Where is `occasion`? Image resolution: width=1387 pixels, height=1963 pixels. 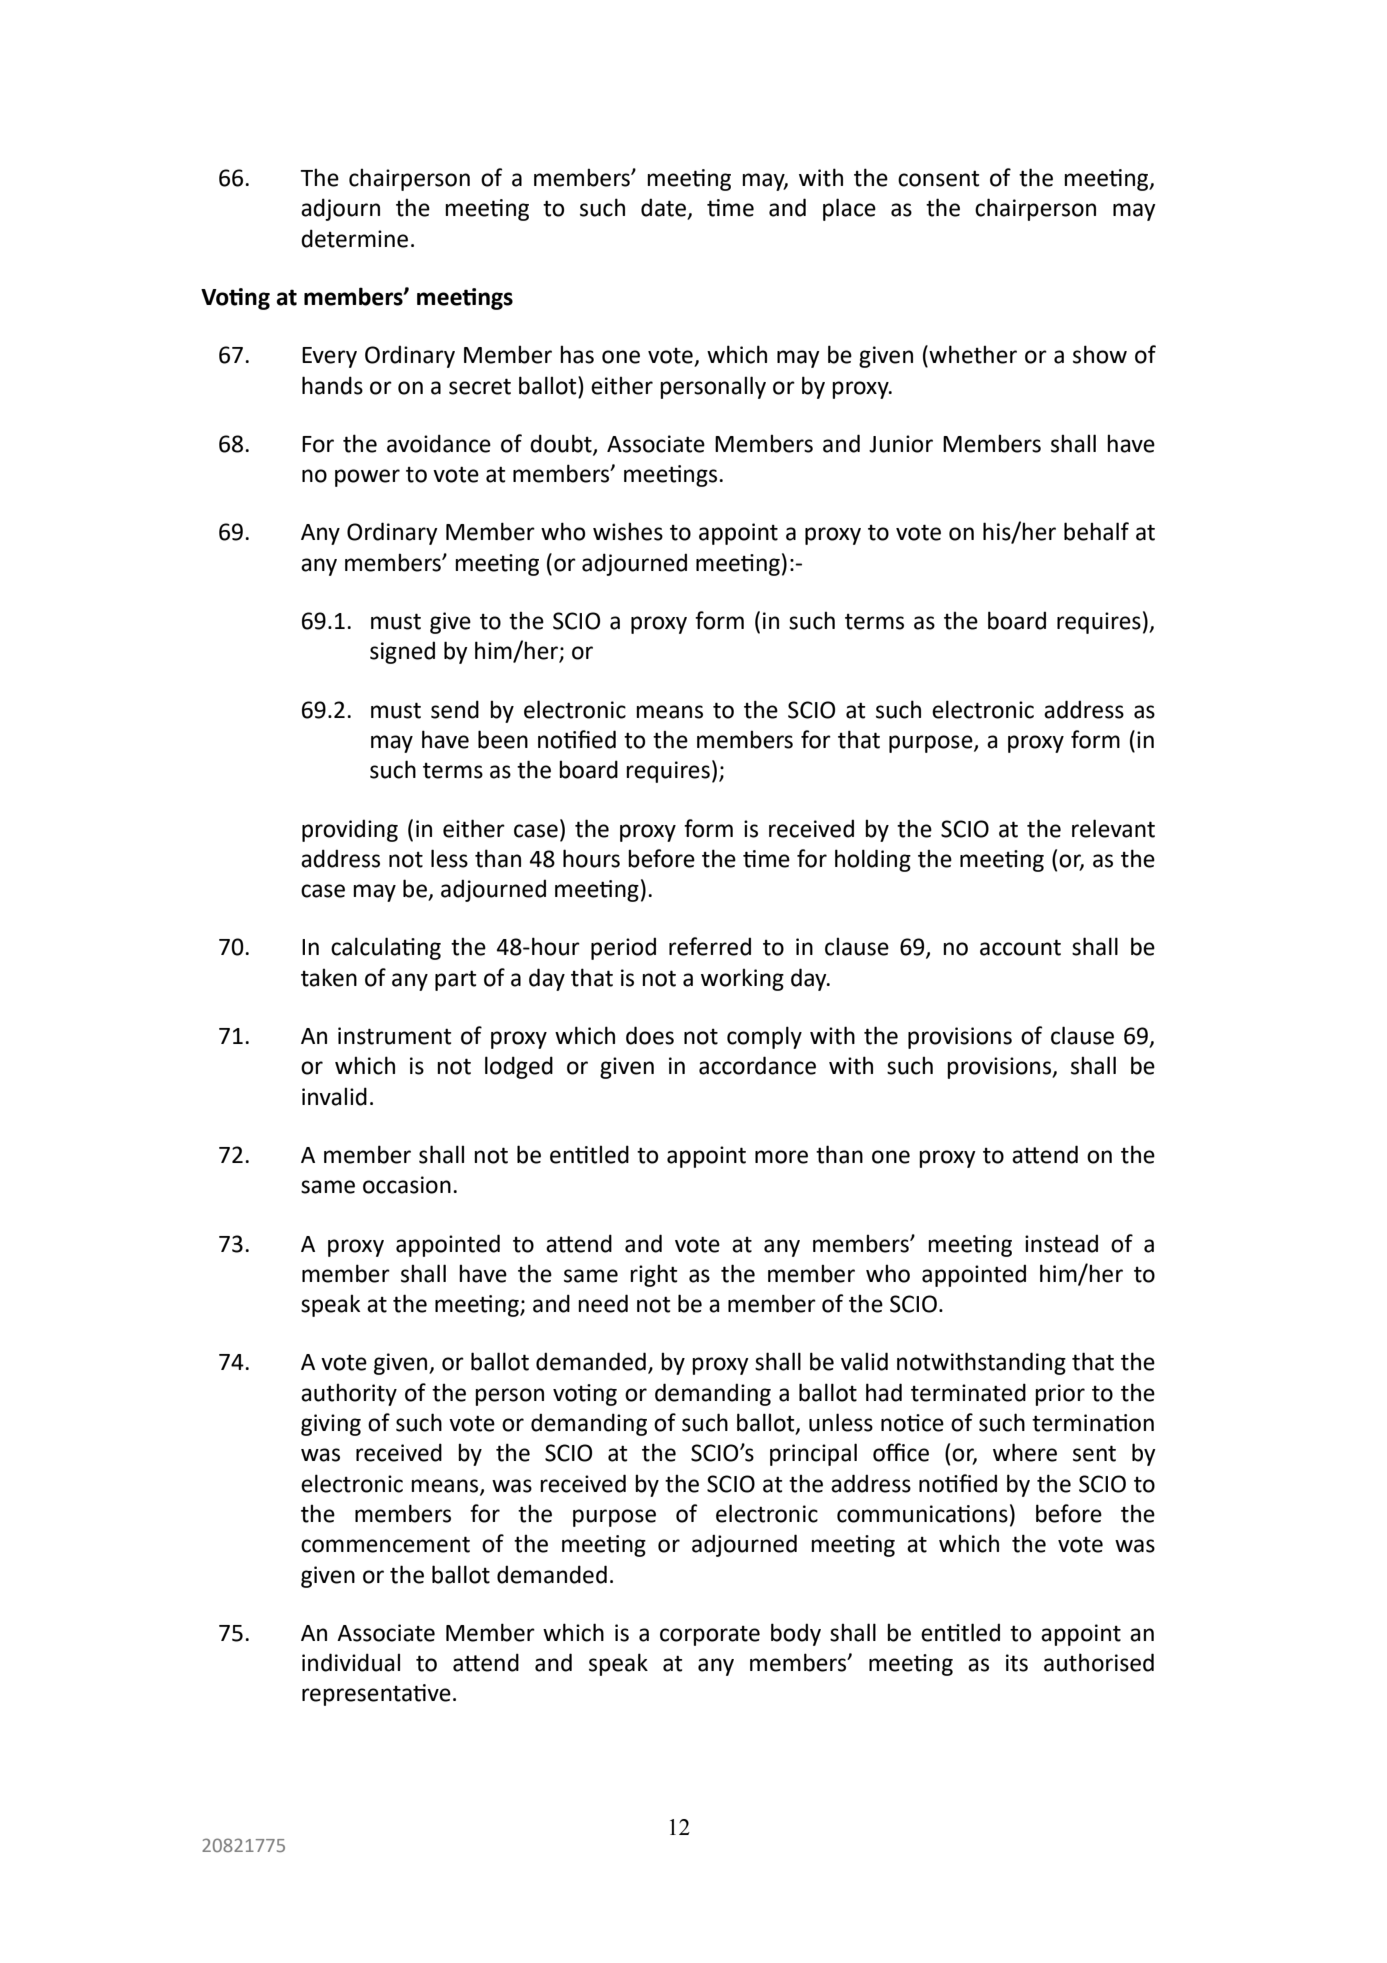
occasion is located at coordinates (407, 1185).
